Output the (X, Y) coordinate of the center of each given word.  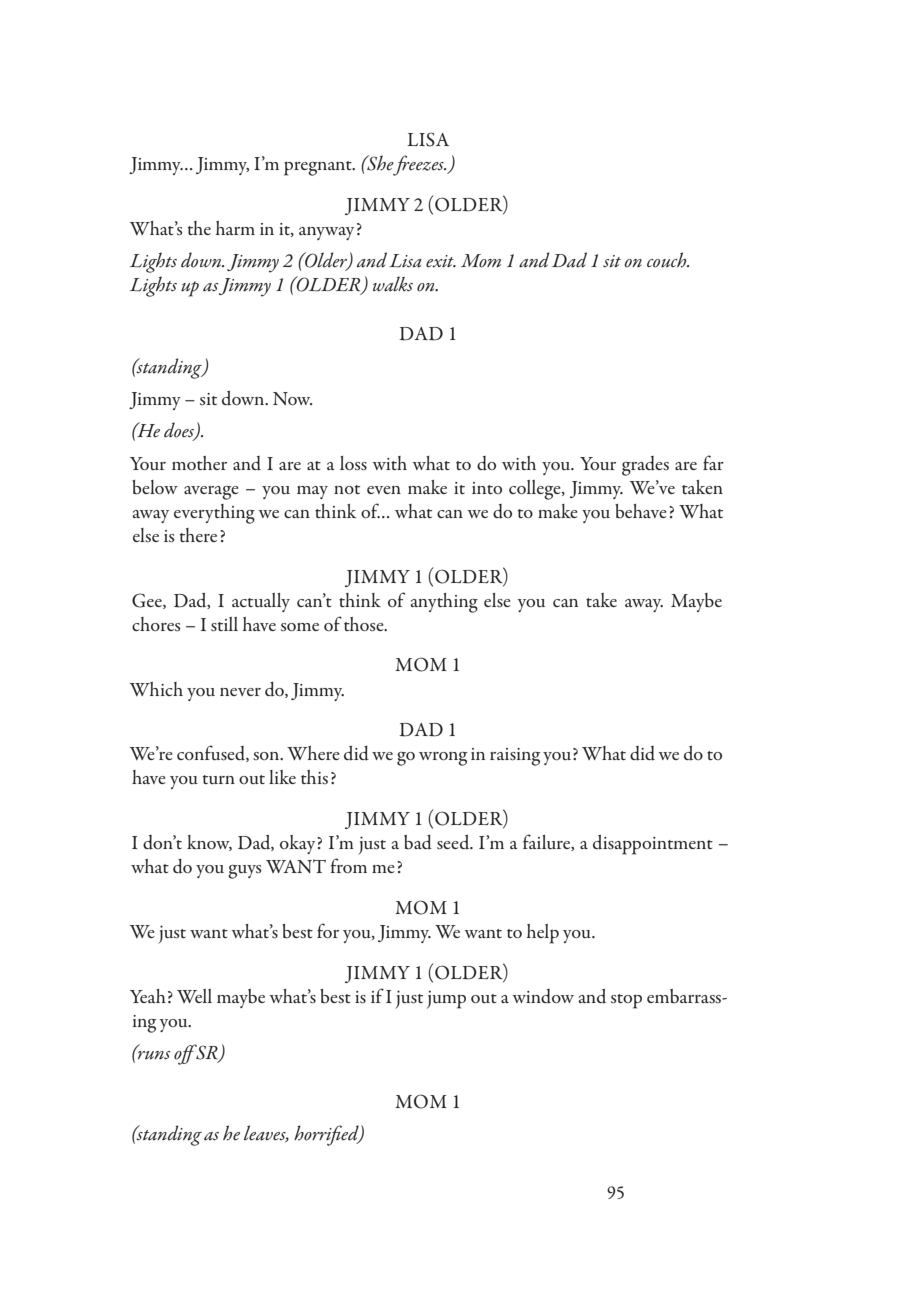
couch (668, 260)
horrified (327, 1135)
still (224, 624)
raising (515, 757)
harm (235, 228)
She (379, 163)
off (186, 1054)
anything (444, 603)
